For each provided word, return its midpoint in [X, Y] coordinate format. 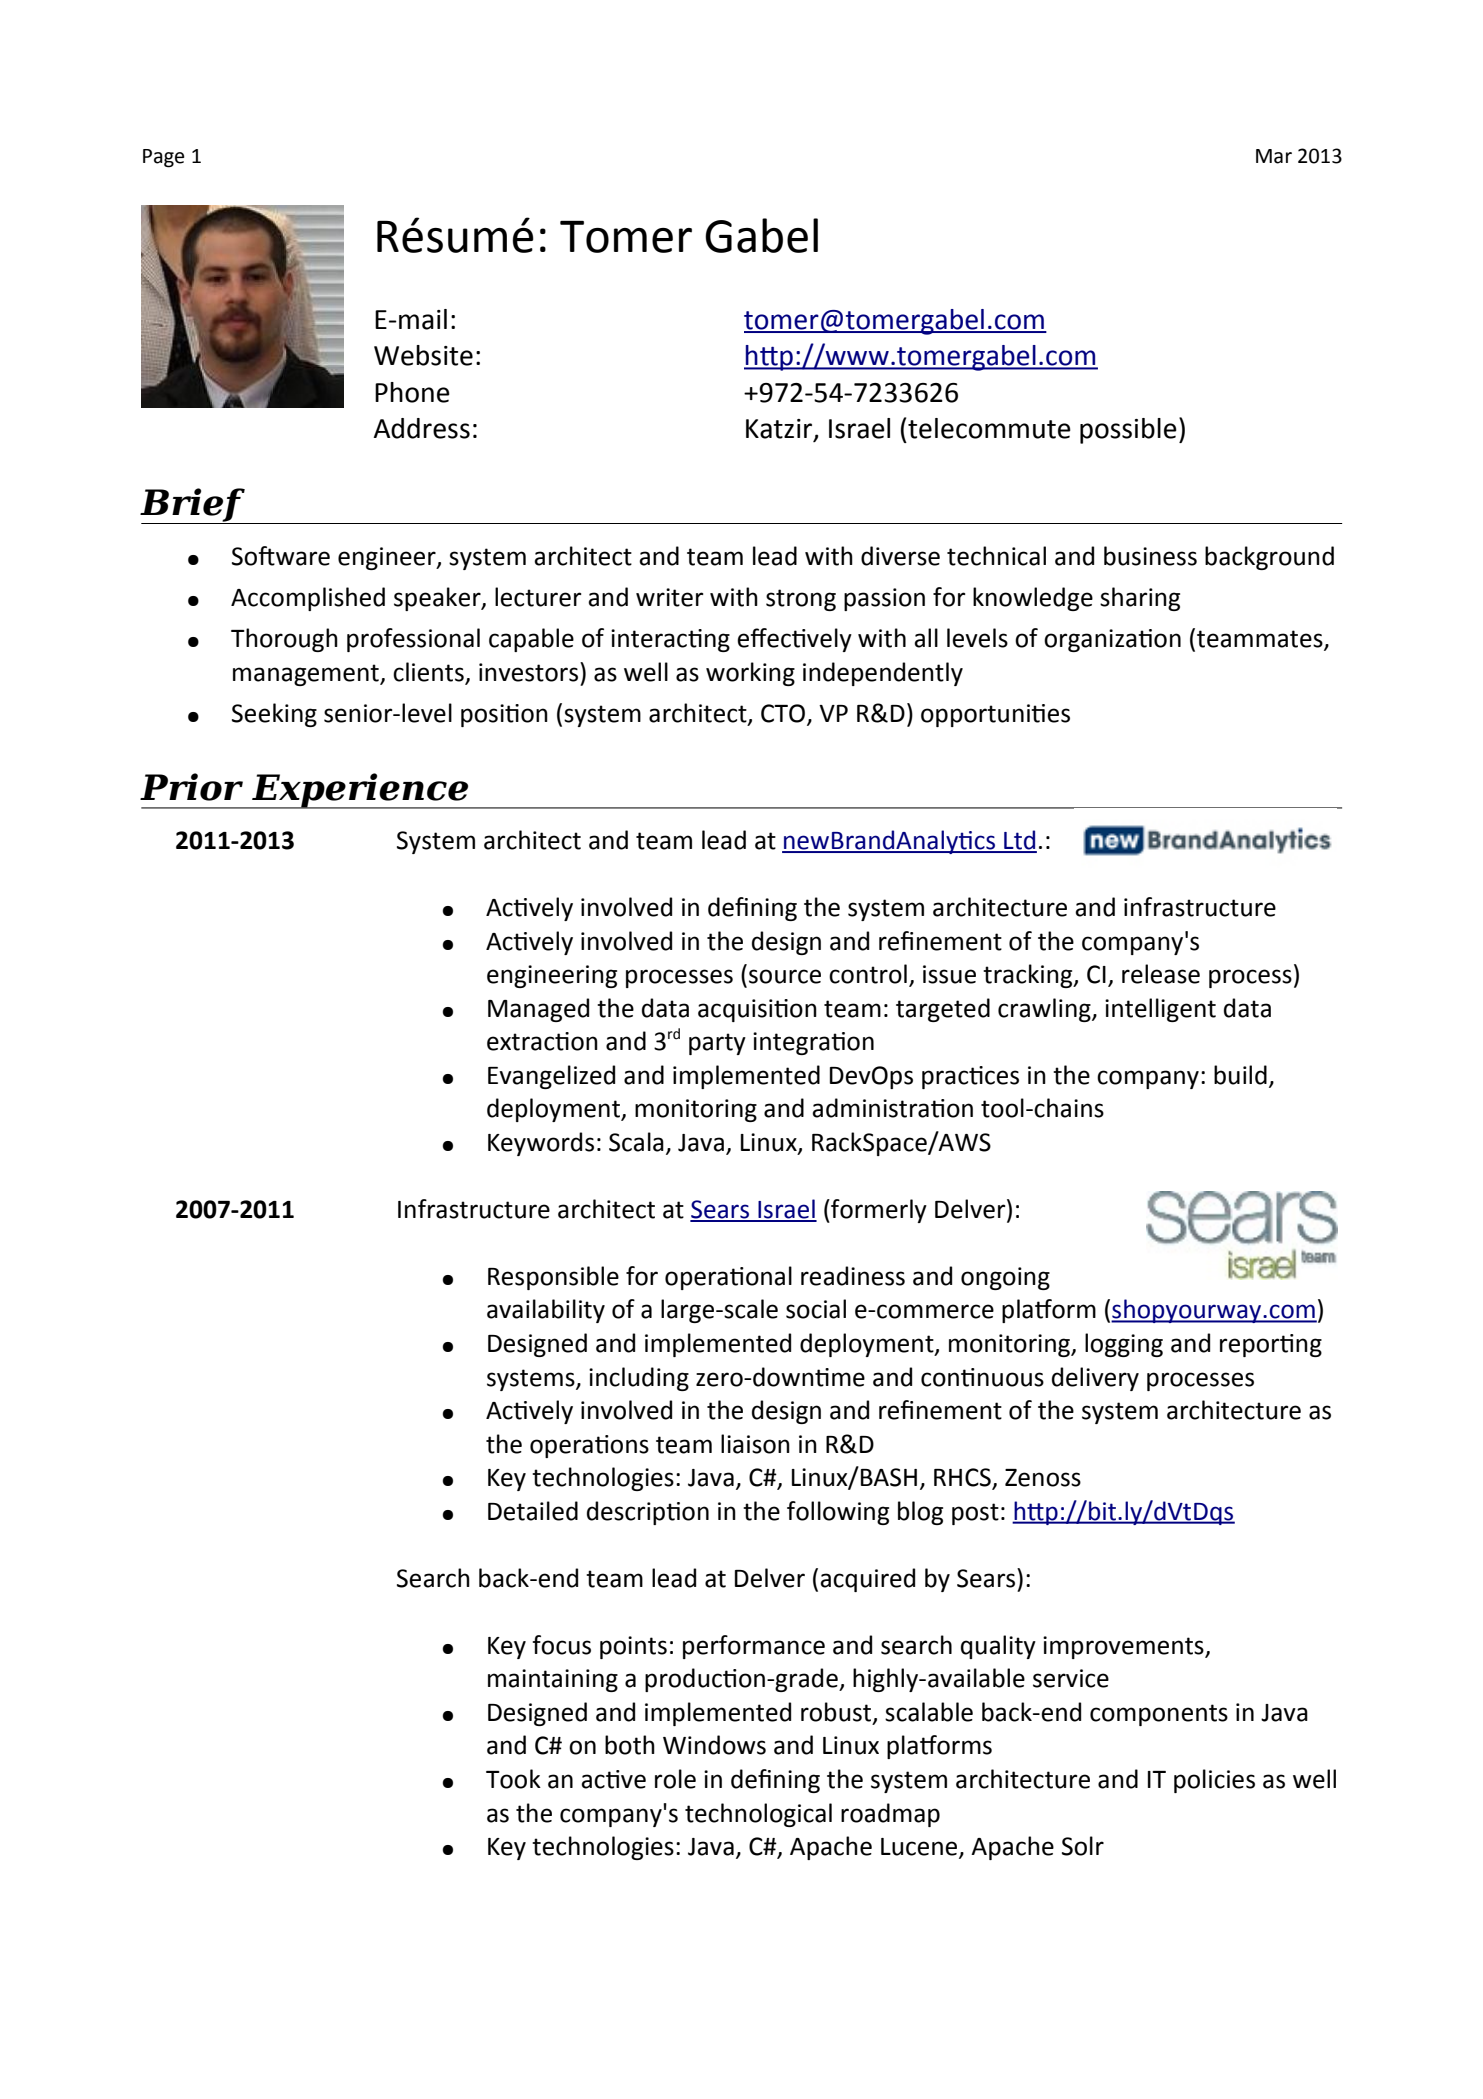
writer [670, 597]
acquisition [757, 1010]
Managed [538, 1010]
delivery [1095, 1379]
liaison [755, 1444]
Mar [1274, 156]
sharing [1140, 599]
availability [546, 1311]
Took [513, 1779]
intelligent [1160, 1010]
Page [163, 158]
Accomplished [308, 599]
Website [423, 355]
